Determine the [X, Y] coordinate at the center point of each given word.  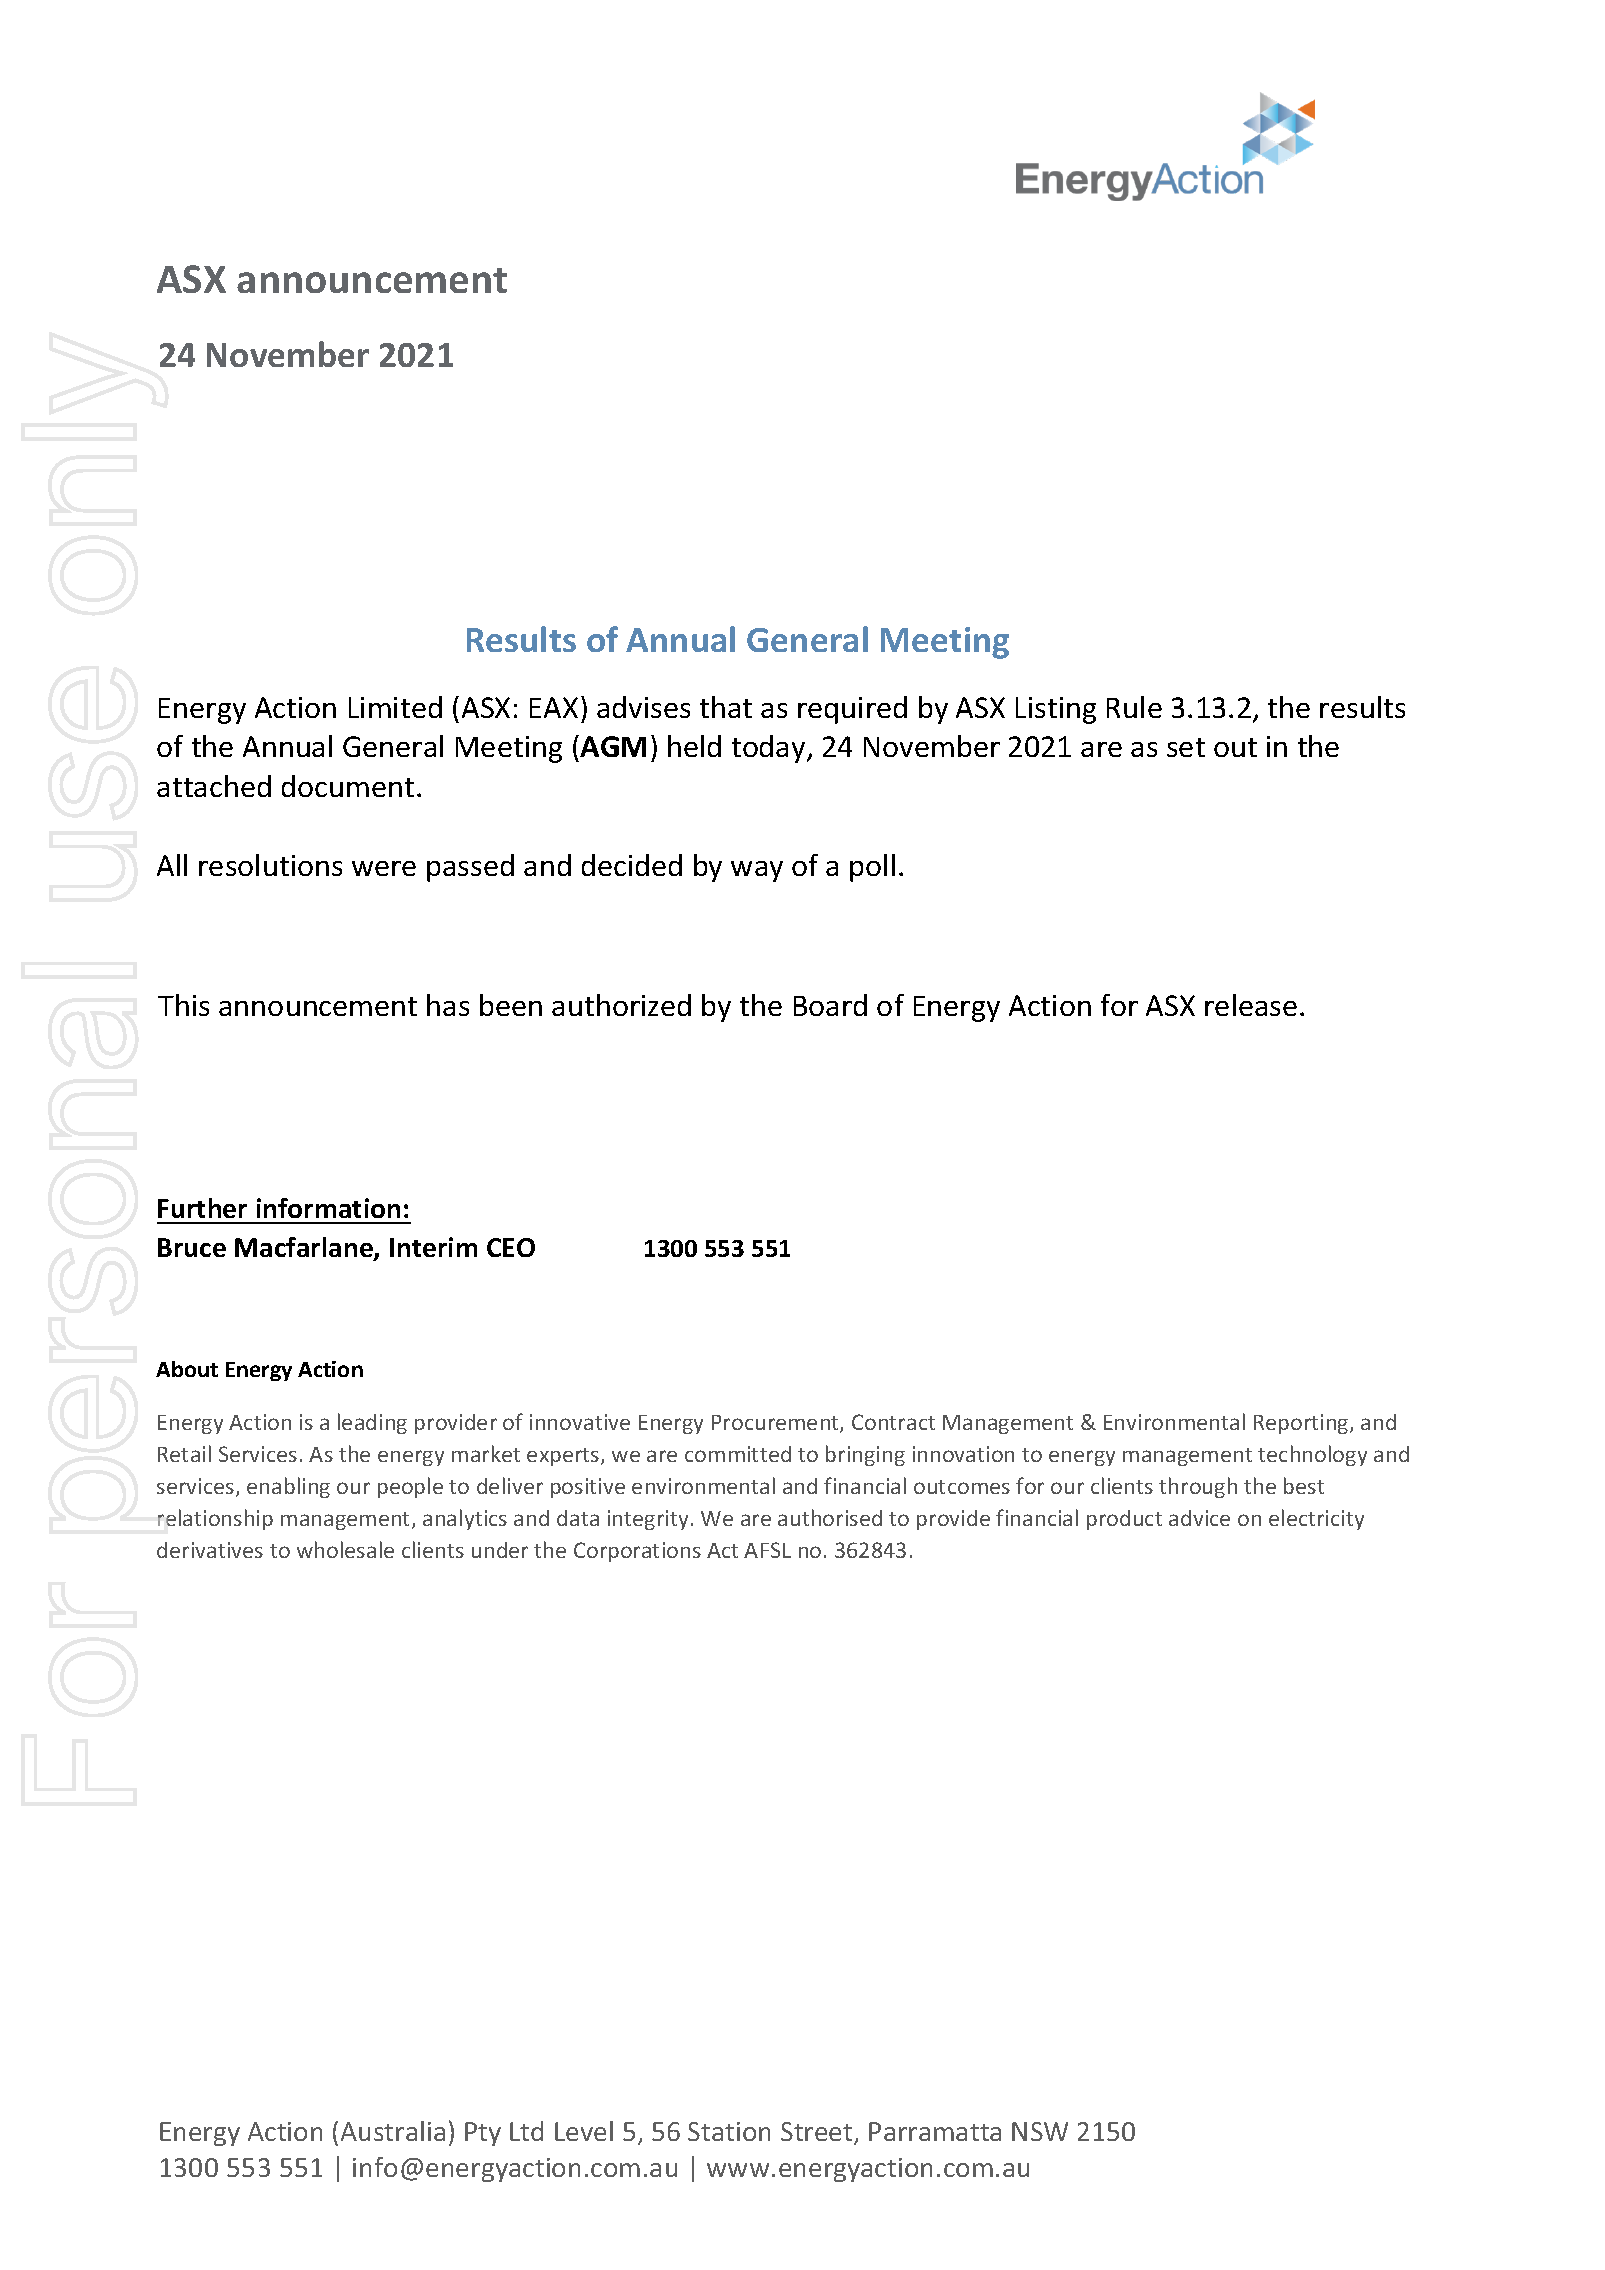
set [1186, 747]
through [1198, 1487]
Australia [393, 2131]
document [348, 786]
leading [372, 1423]
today [770, 749]
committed [738, 1454]
